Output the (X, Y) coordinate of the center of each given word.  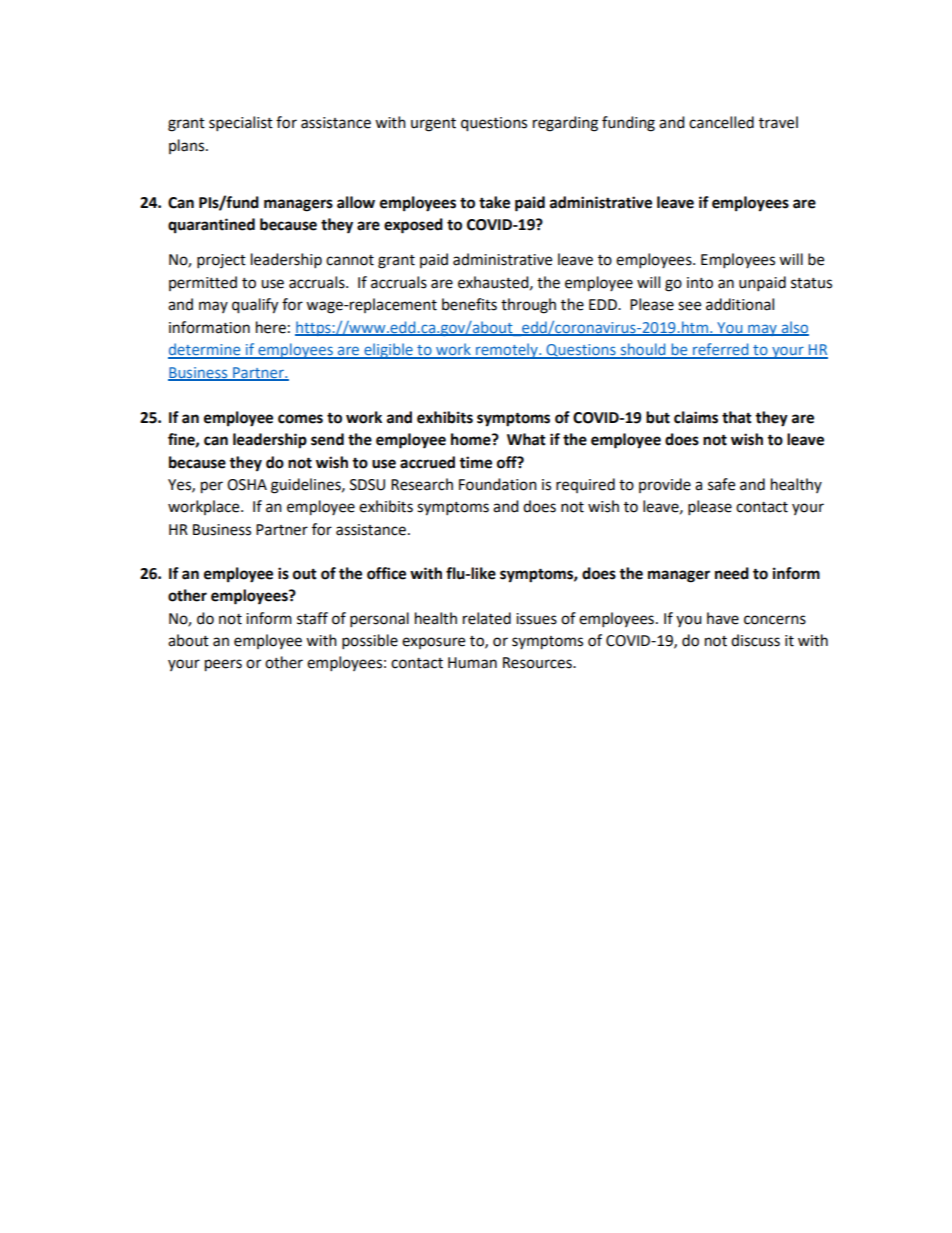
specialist (241, 124)
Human (472, 663)
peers (223, 665)
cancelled (721, 122)
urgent (433, 125)
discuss (755, 640)
